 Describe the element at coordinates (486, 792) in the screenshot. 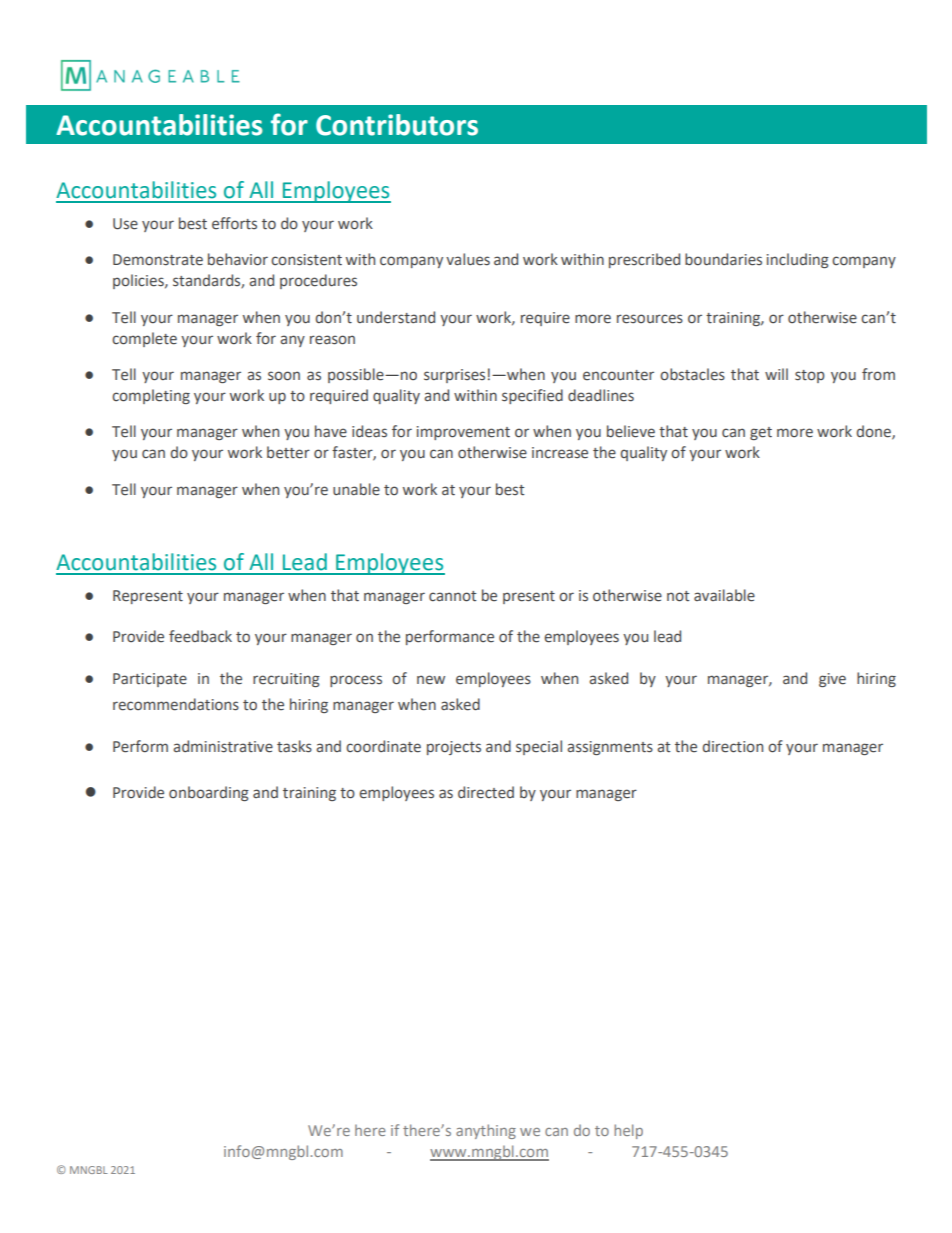

I see `directed` at that location.
